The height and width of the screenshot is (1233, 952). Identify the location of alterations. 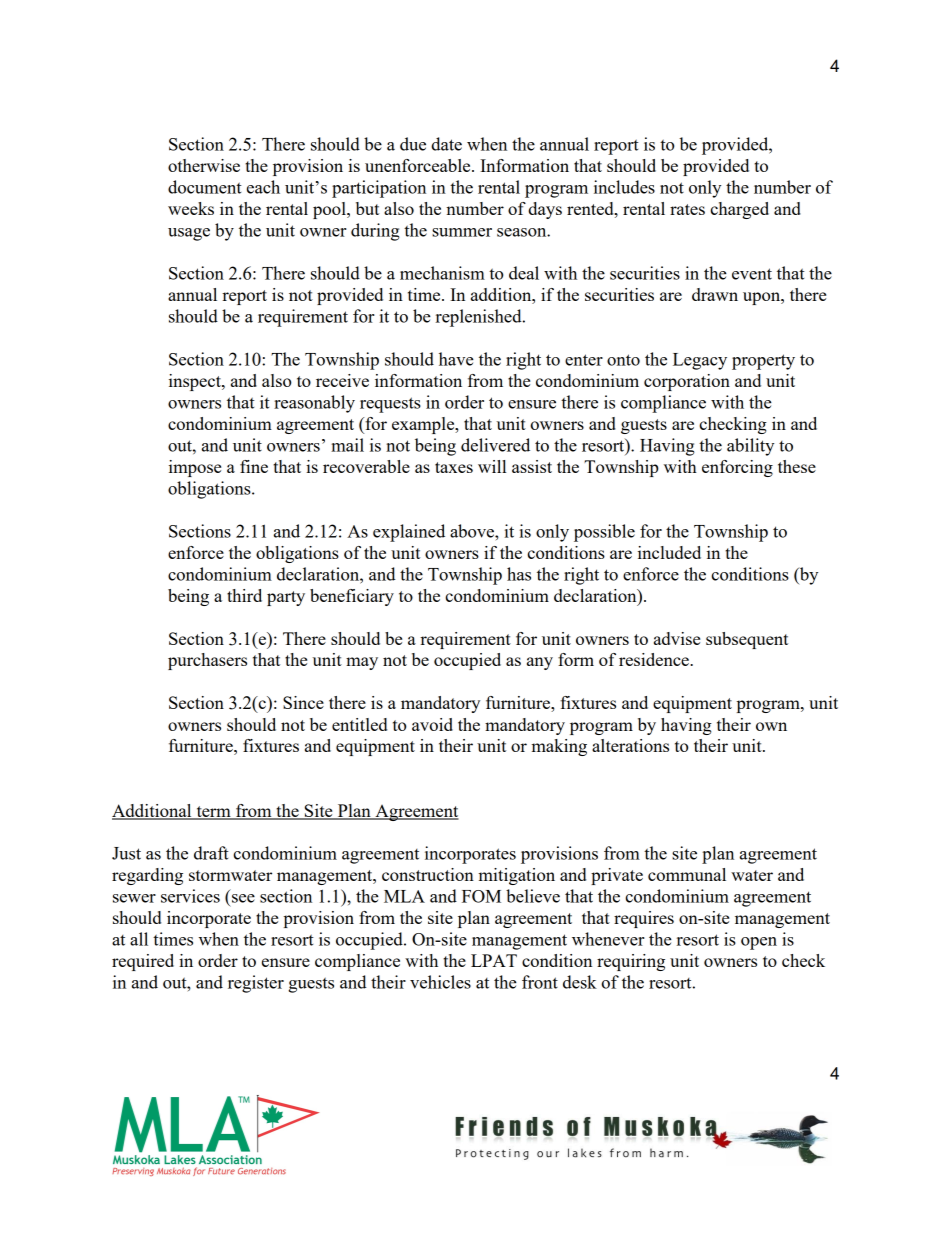
(630, 745).
